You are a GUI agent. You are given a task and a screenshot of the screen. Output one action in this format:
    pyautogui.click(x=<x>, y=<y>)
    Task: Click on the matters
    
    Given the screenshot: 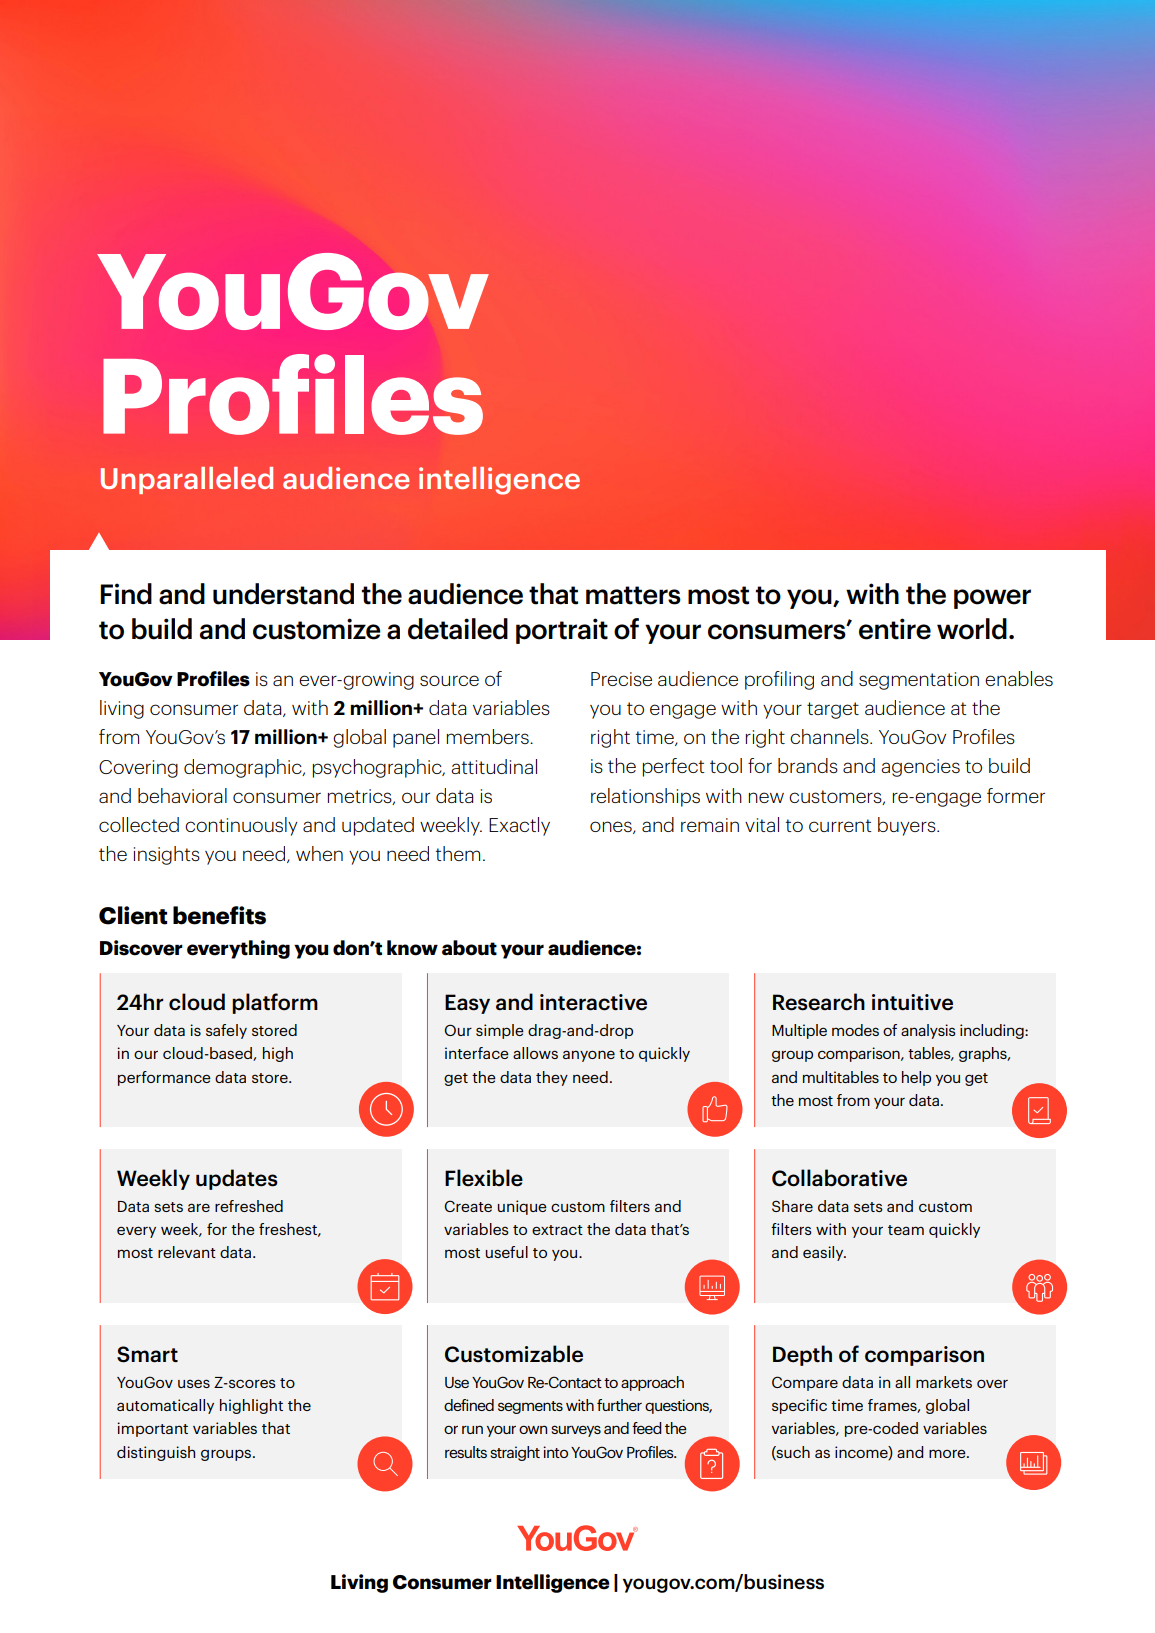 What is the action you would take?
    pyautogui.click(x=633, y=595)
